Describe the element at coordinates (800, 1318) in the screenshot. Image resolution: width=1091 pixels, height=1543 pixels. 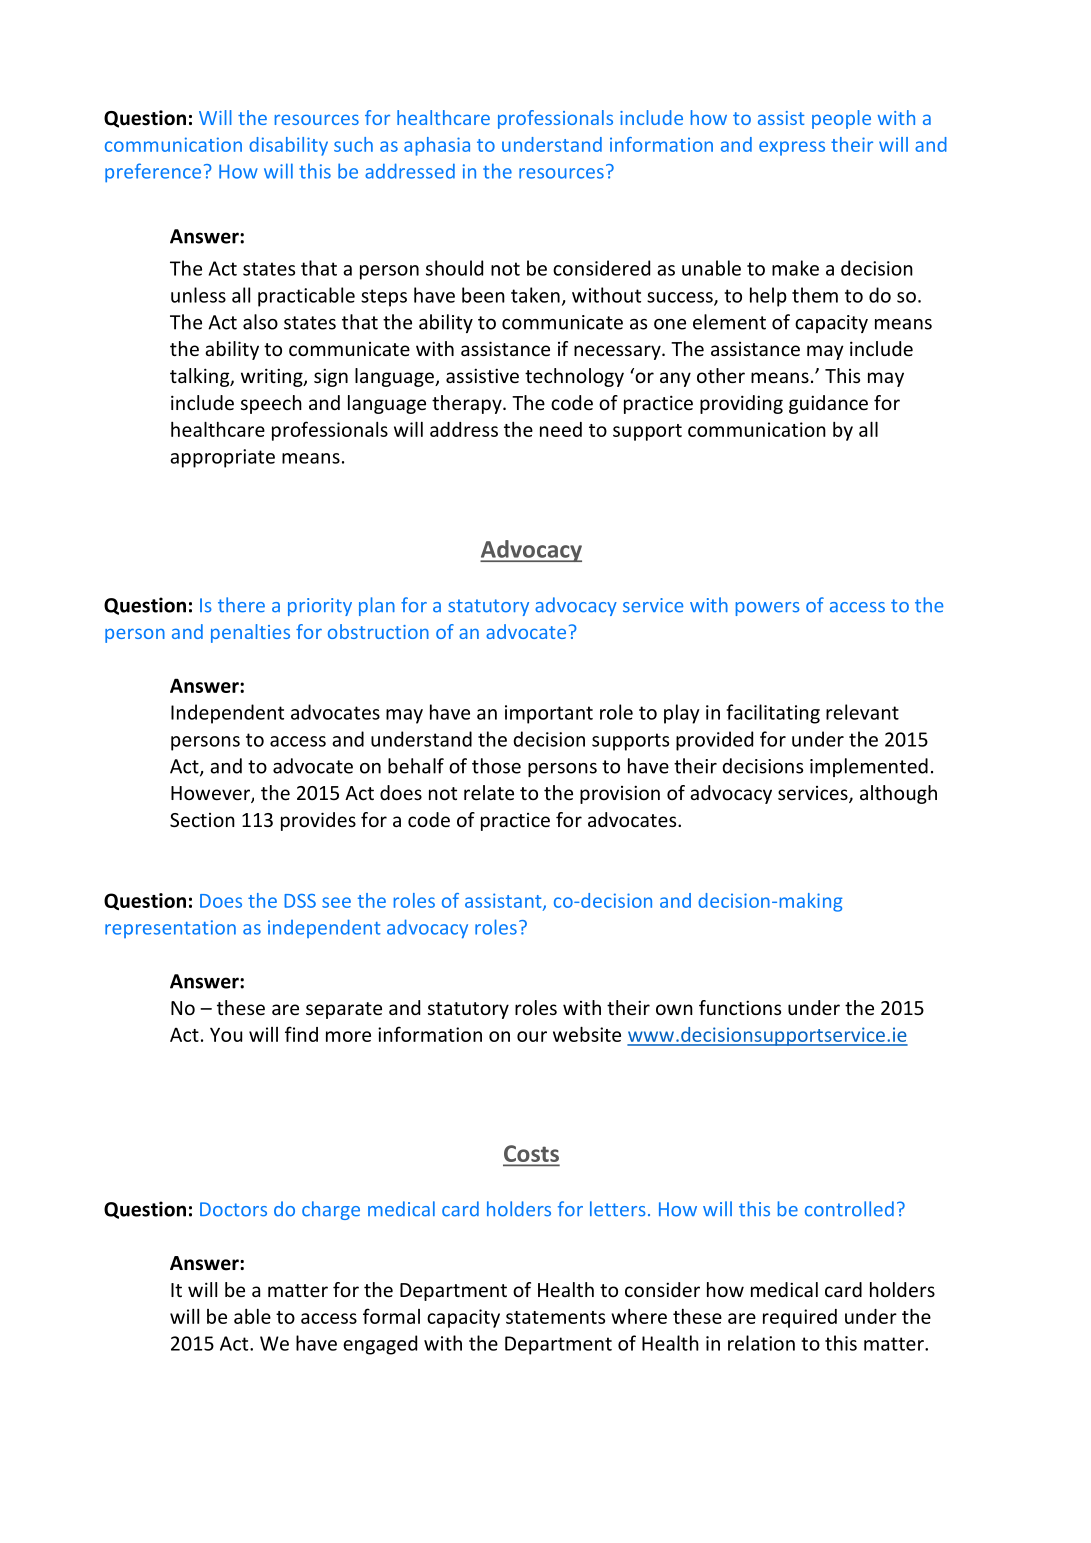
I see `required` at that location.
